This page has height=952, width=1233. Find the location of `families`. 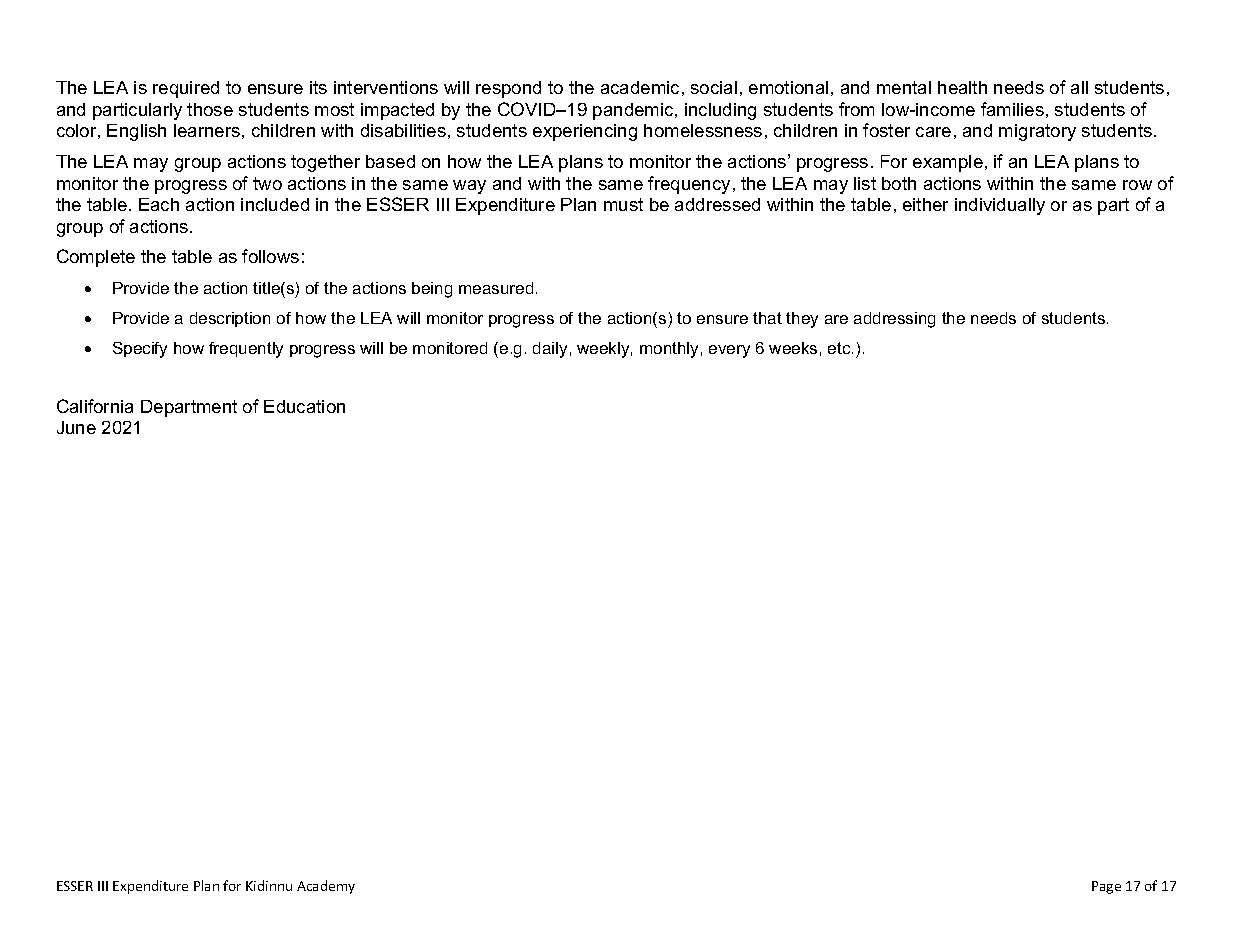

families is located at coordinates (1012, 109).
